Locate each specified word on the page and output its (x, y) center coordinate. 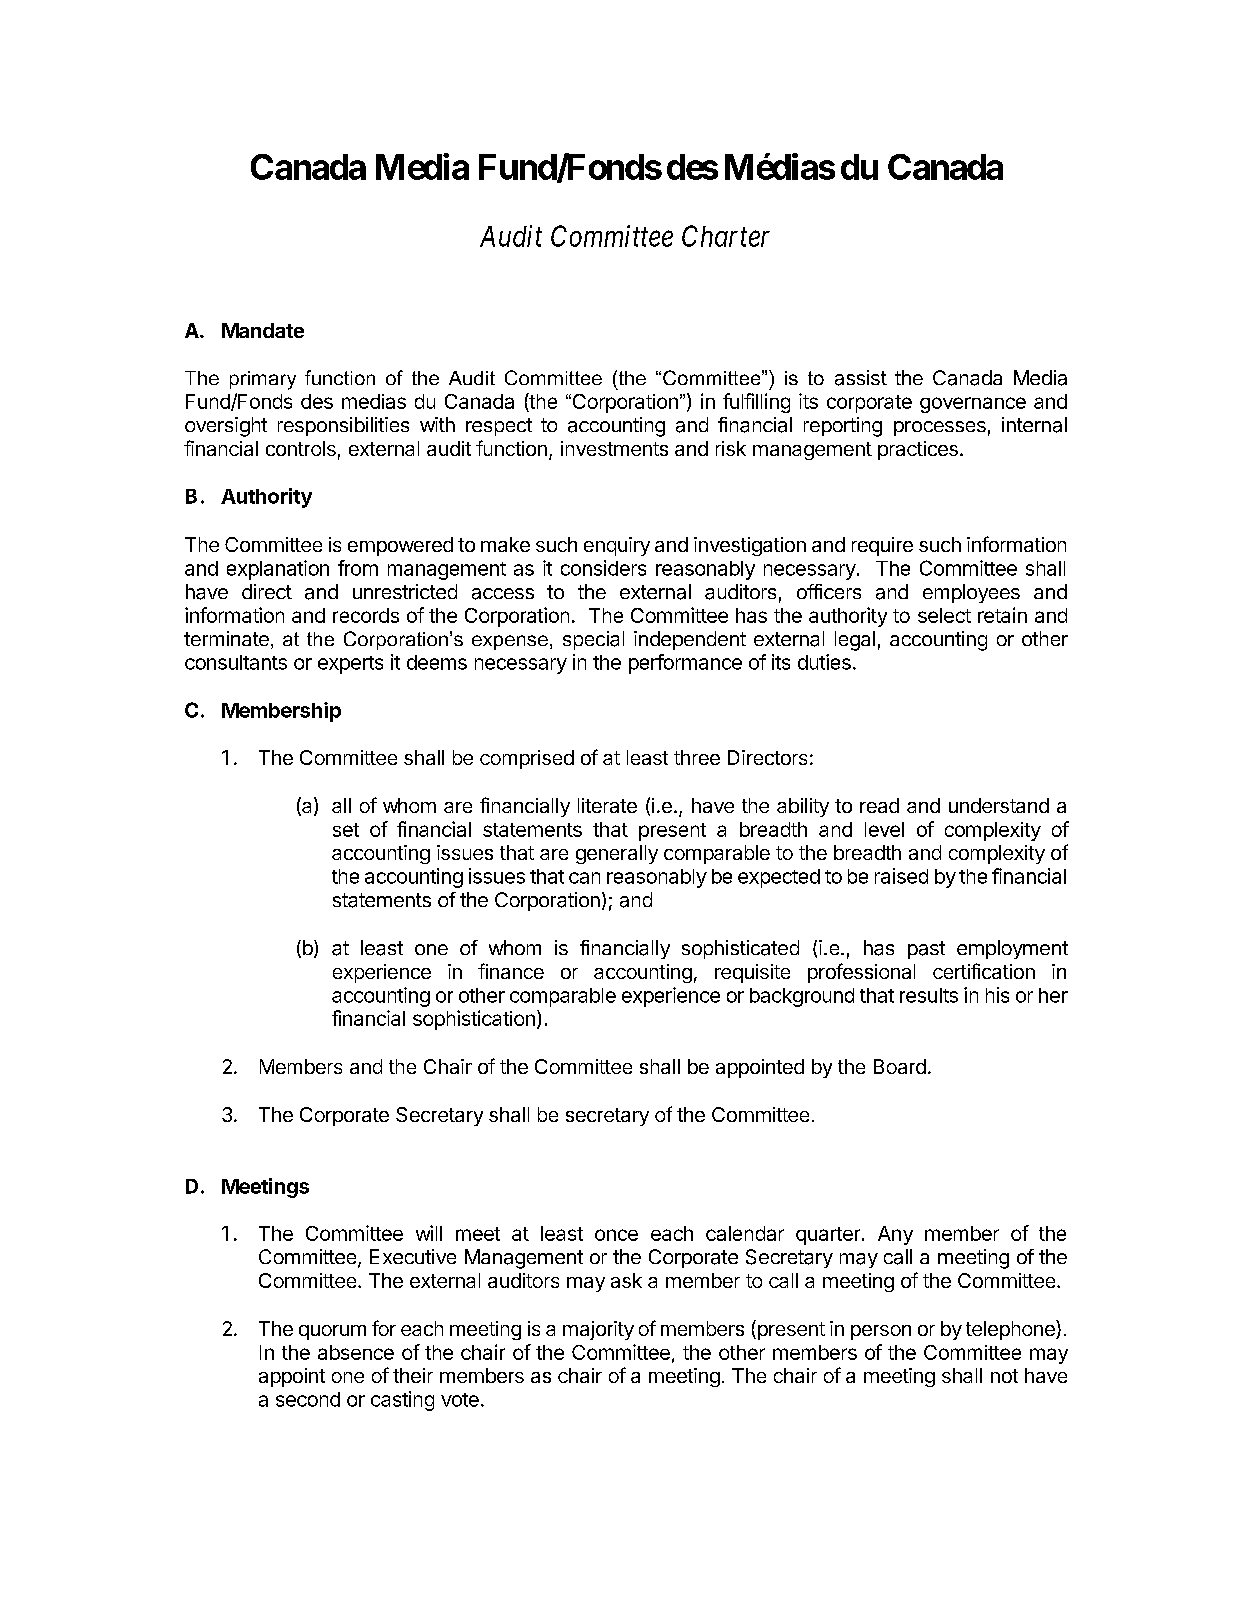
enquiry (617, 546)
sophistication (474, 1020)
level (884, 829)
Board (900, 1066)
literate (607, 805)
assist (861, 378)
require (882, 546)
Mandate (263, 330)
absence (356, 1352)
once (616, 1235)
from (358, 568)
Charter (726, 236)
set (346, 830)
